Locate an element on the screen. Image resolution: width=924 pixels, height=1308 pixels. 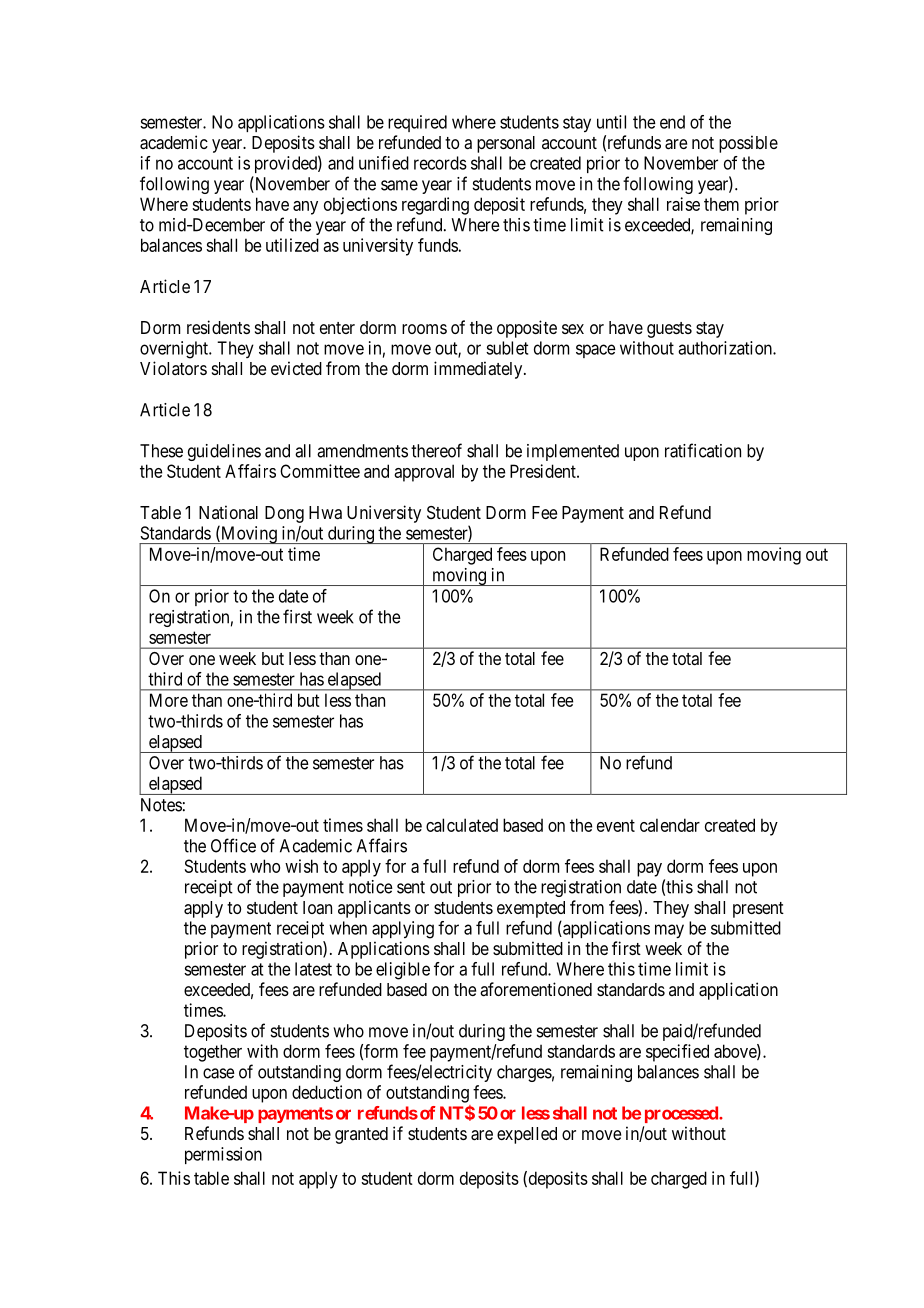
processed is located at coordinates (682, 1114).
